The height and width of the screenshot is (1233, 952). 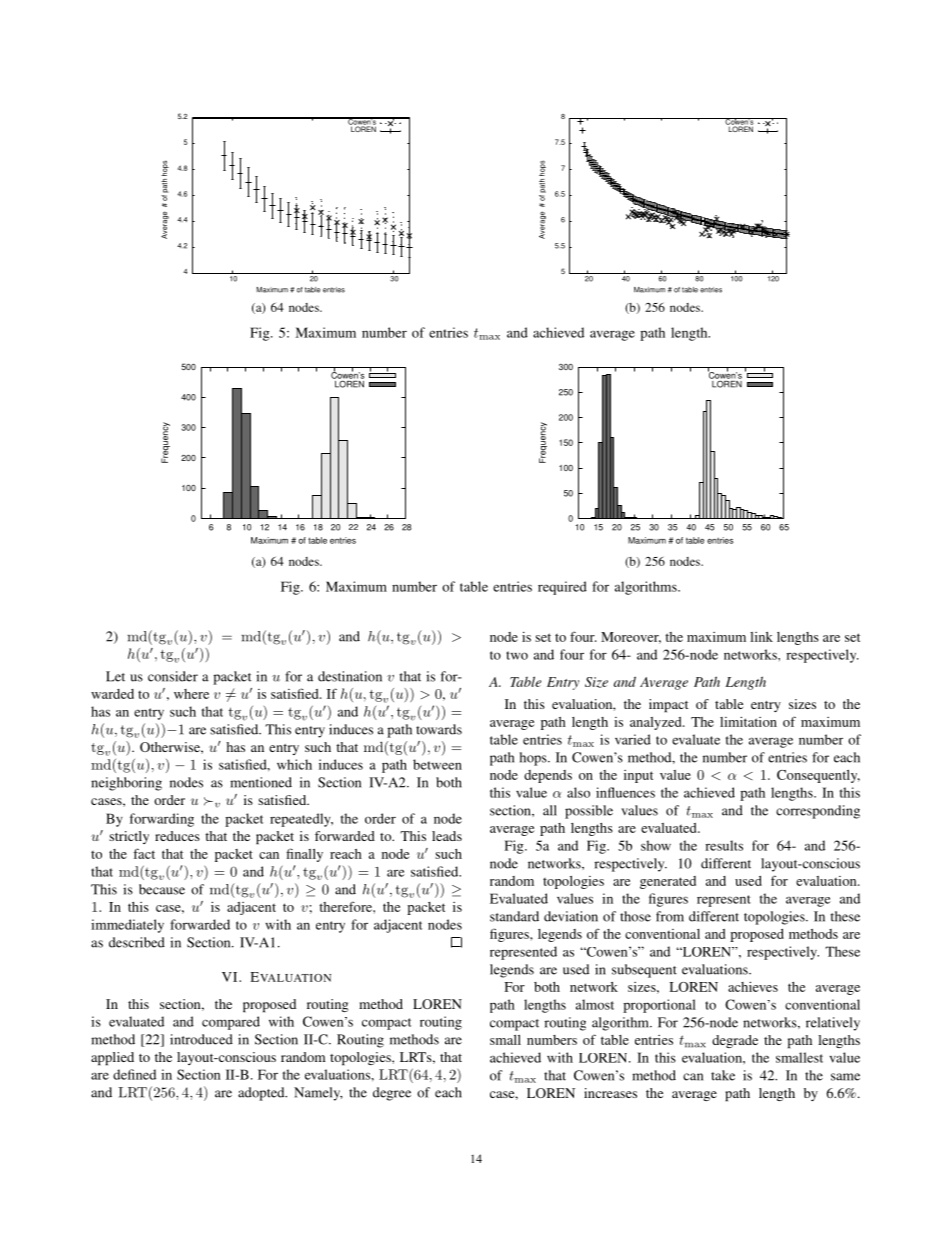 What do you see at coordinates (262, 1094) in the screenshot?
I see `adopted` at bounding box center [262, 1094].
